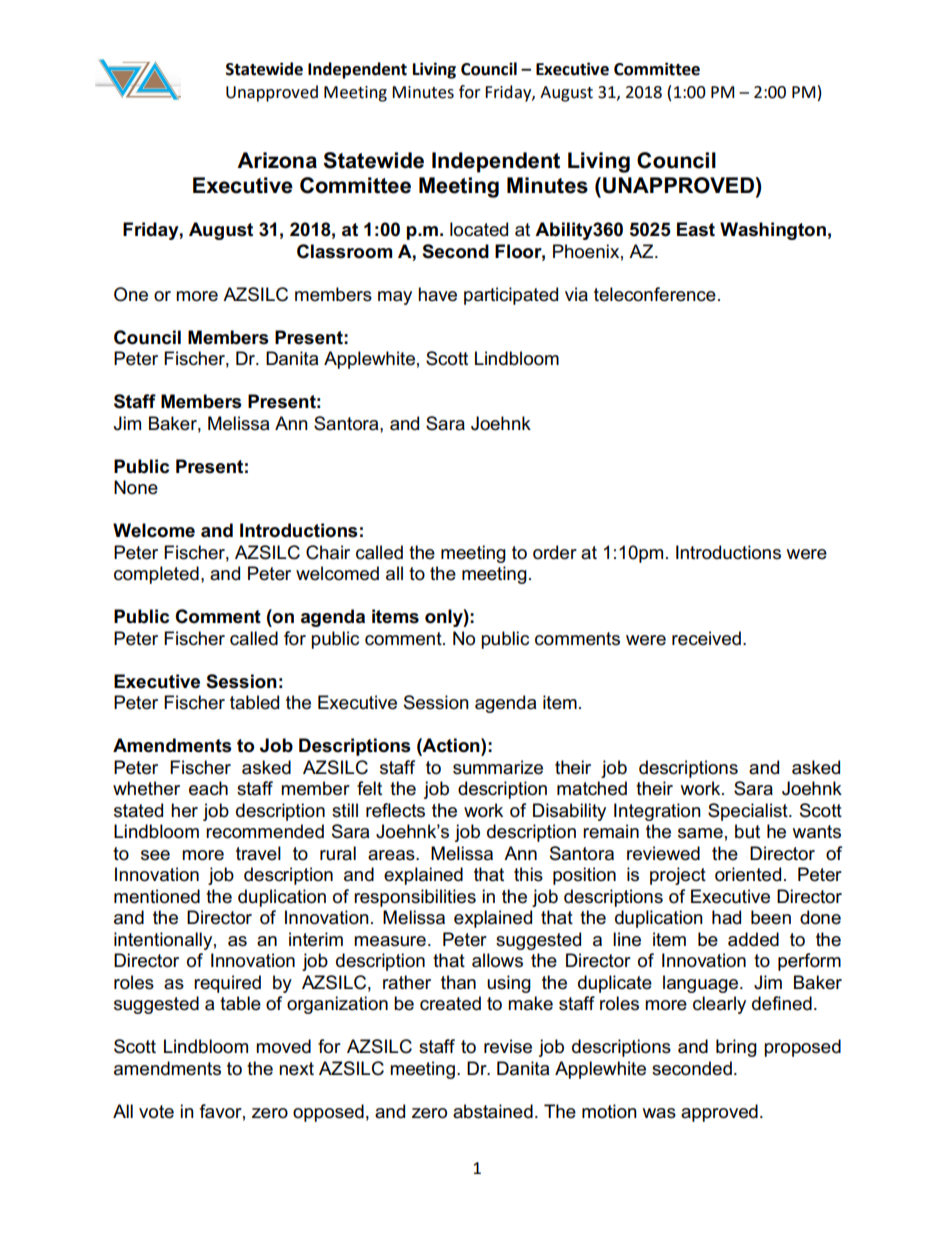  I want to click on bring, so click(736, 1048).
